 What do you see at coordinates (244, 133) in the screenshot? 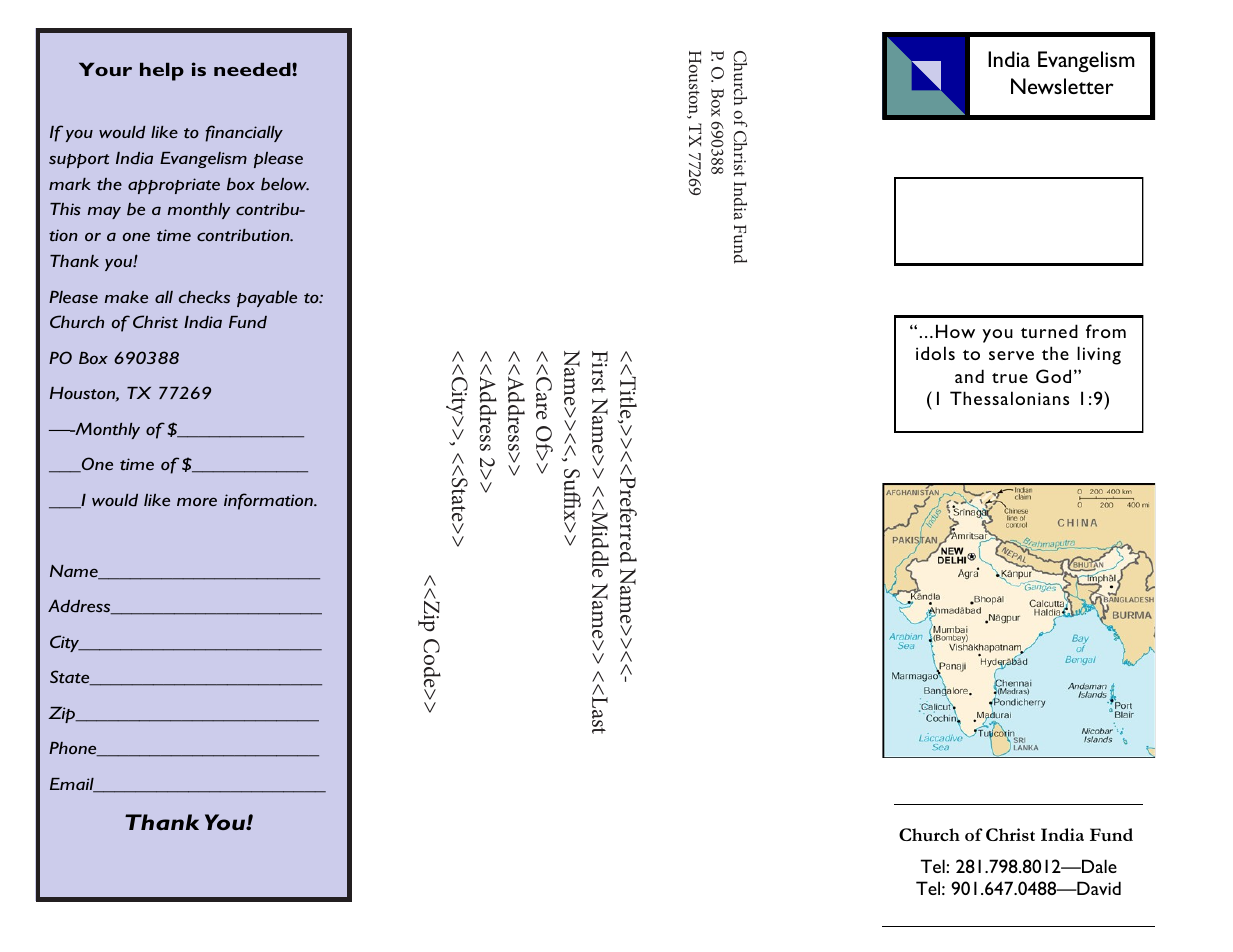
I see `financially` at bounding box center [244, 133].
